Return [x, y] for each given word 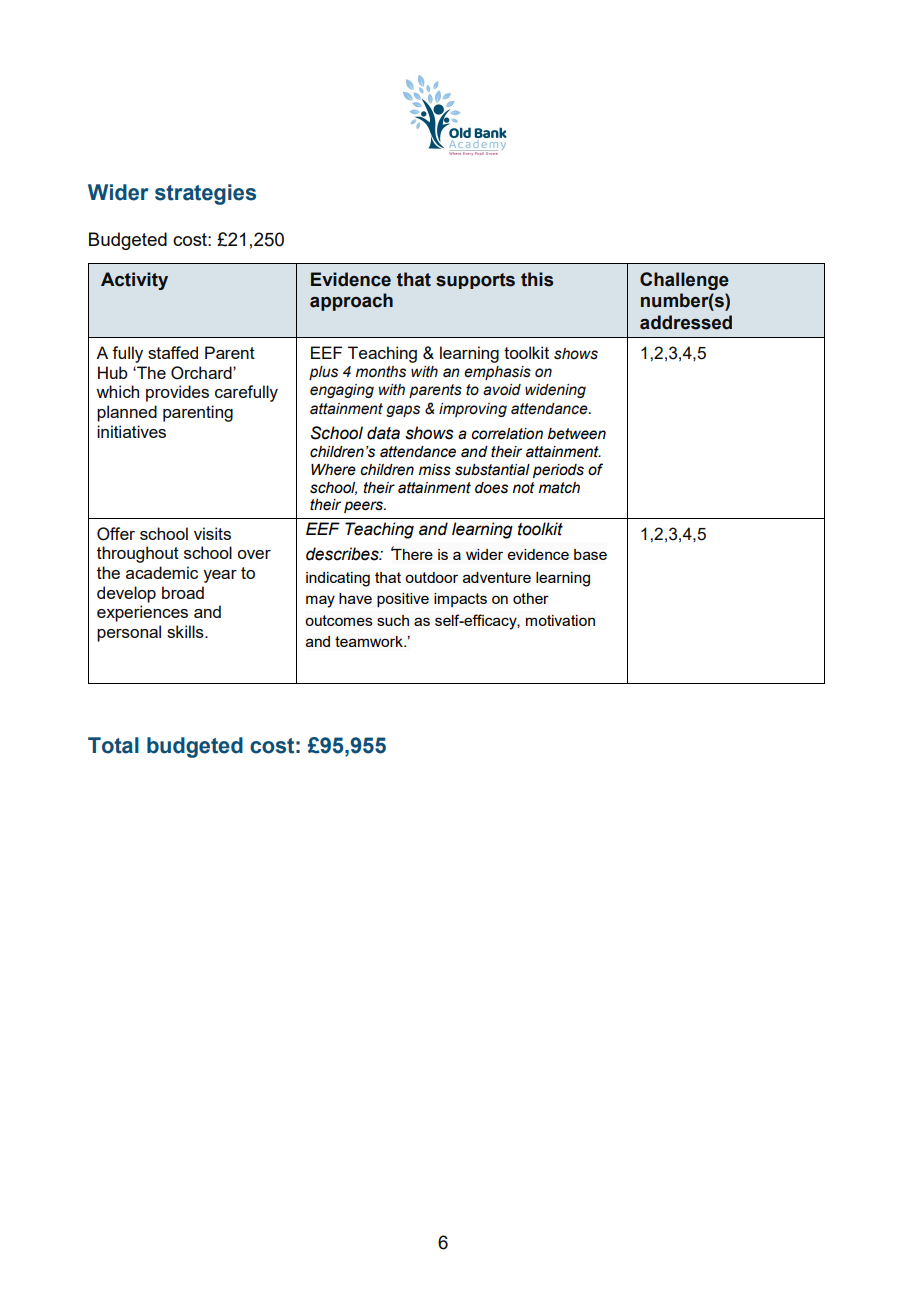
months [381, 372]
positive [403, 600]
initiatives [131, 431]
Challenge [684, 281]
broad [183, 592]
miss [435, 470]
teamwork [370, 641]
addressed [686, 322]
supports [475, 281]
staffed [173, 352]
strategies [205, 194]
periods [558, 471]
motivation [560, 620]
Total [113, 745]
